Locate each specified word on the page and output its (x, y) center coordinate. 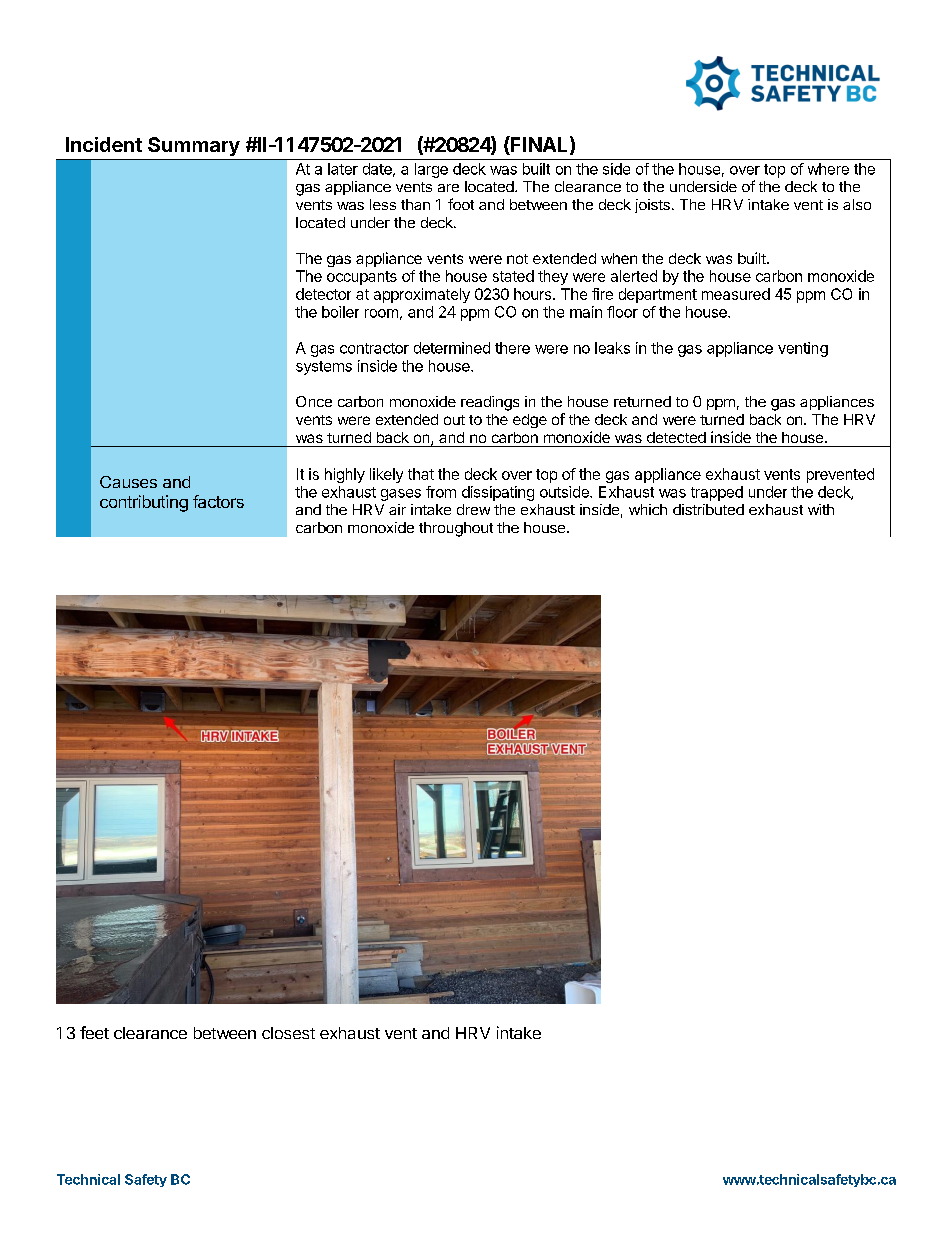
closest (288, 1033)
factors (218, 501)
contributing (144, 503)
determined (452, 348)
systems (324, 368)
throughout (456, 529)
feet (94, 1032)
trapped (717, 493)
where (828, 169)
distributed (708, 509)
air (397, 509)
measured (736, 294)
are (448, 188)
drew (473, 509)
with (821, 509)
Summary (194, 146)
